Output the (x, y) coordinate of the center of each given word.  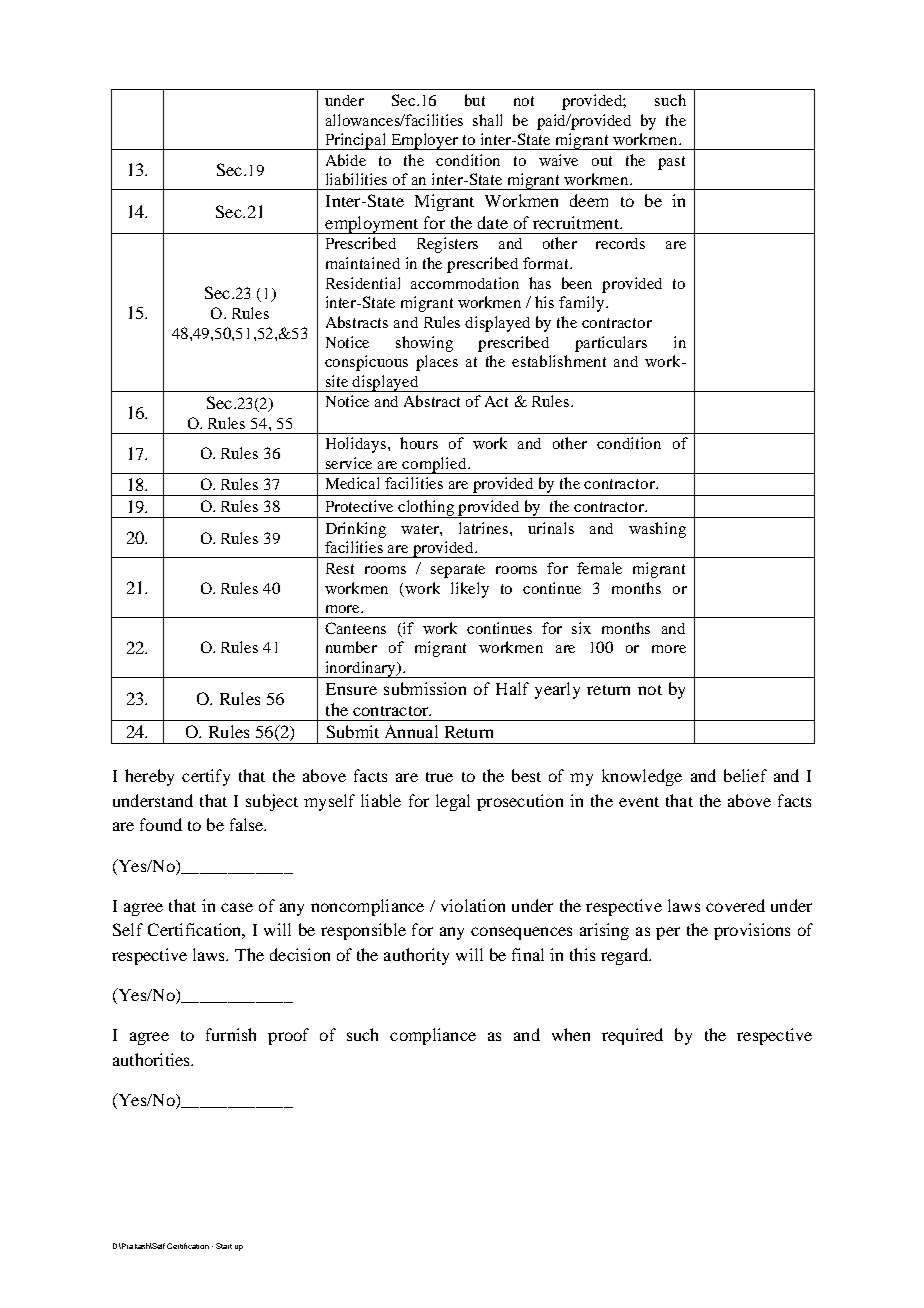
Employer (425, 141)
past (671, 163)
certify (206, 777)
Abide (346, 160)
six (581, 628)
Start (224, 1246)
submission (425, 688)
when (571, 1034)
